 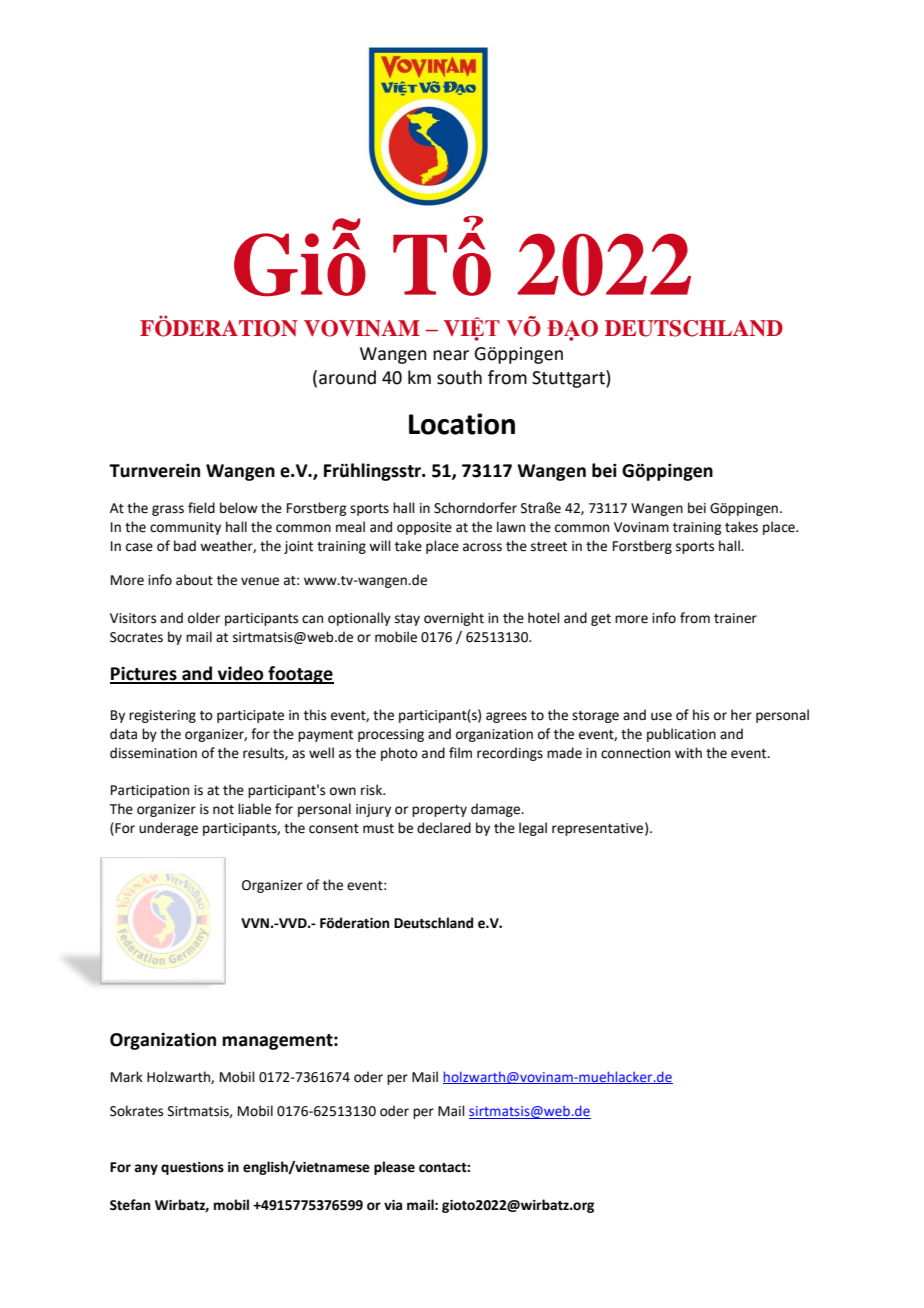 What do you see at coordinates (569, 379) in the screenshot?
I see `Stuttgart` at bounding box center [569, 379].
